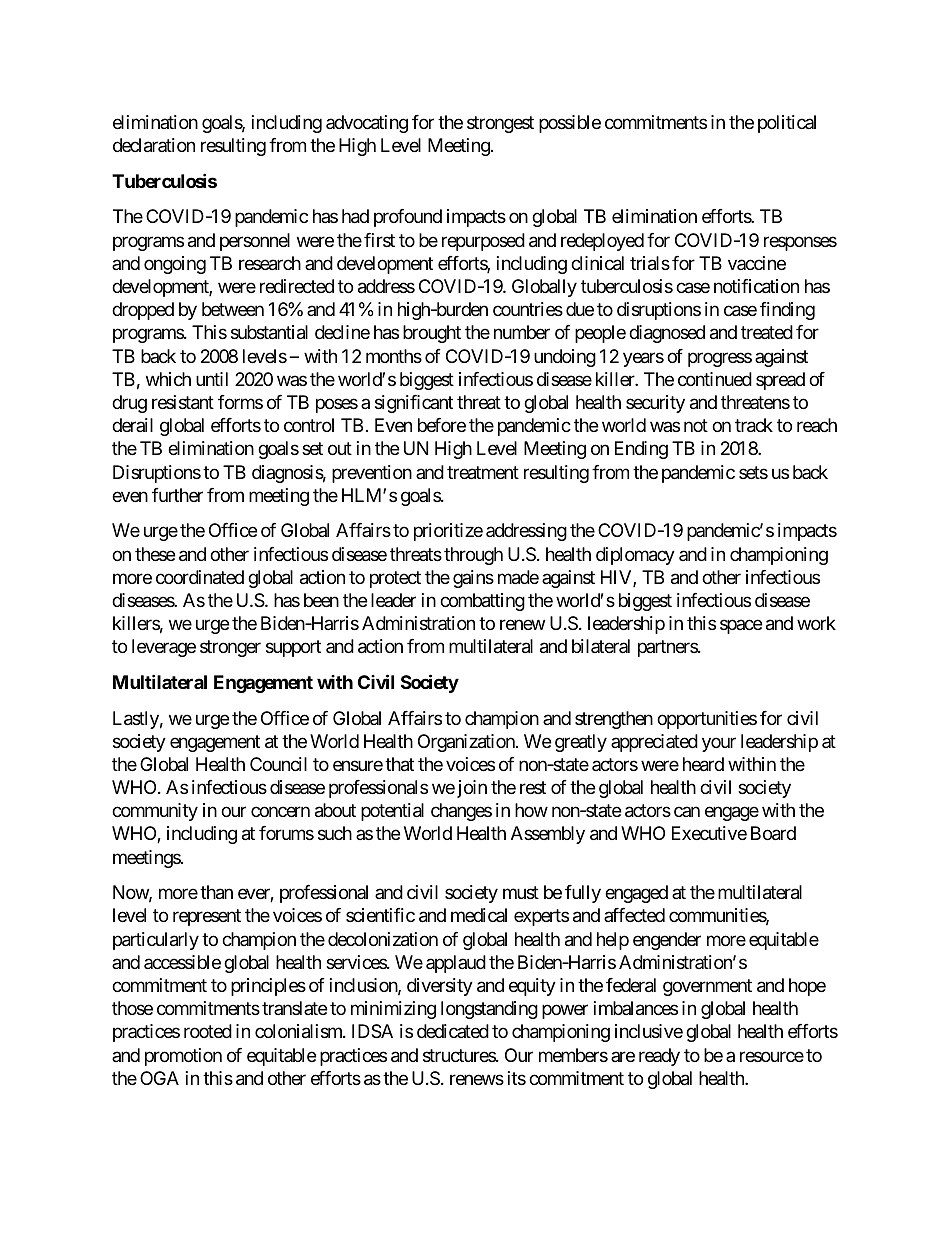 The width and height of the screenshot is (952, 1233). What do you see at coordinates (453, 1031) in the screenshot?
I see `dedicated` at bounding box center [453, 1031].
